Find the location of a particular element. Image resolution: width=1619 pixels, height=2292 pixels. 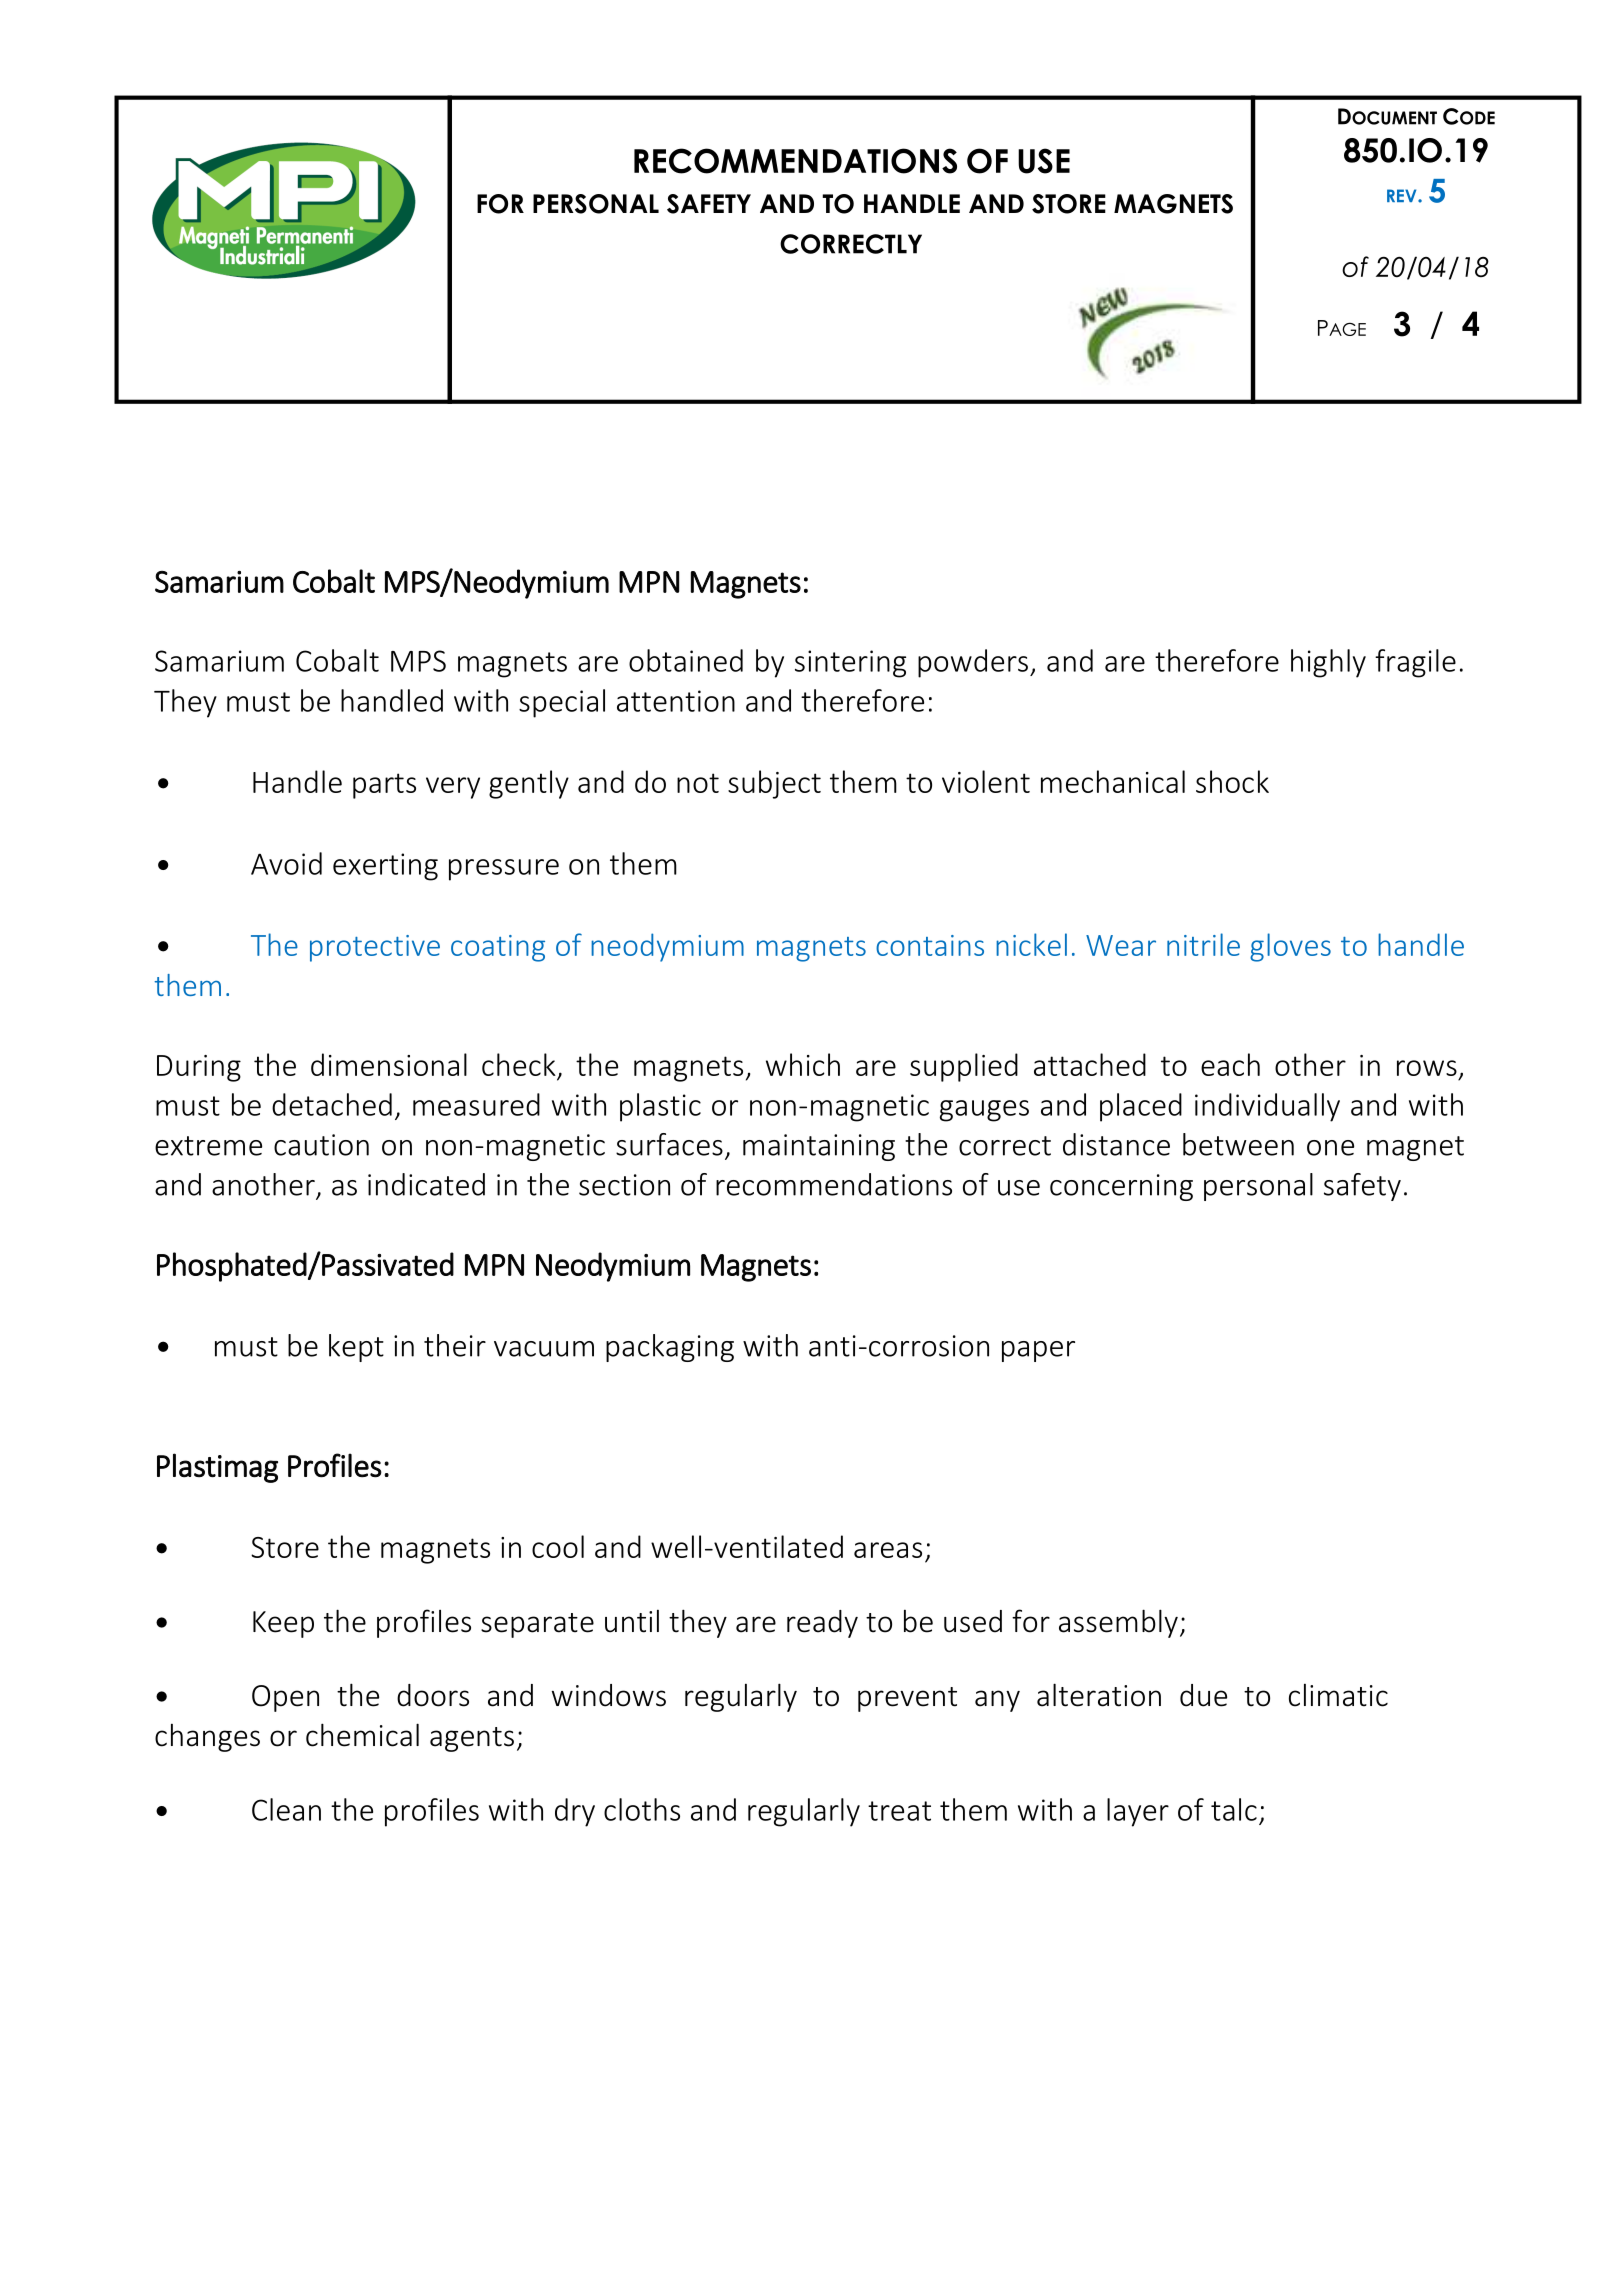

contains is located at coordinates (930, 945).
